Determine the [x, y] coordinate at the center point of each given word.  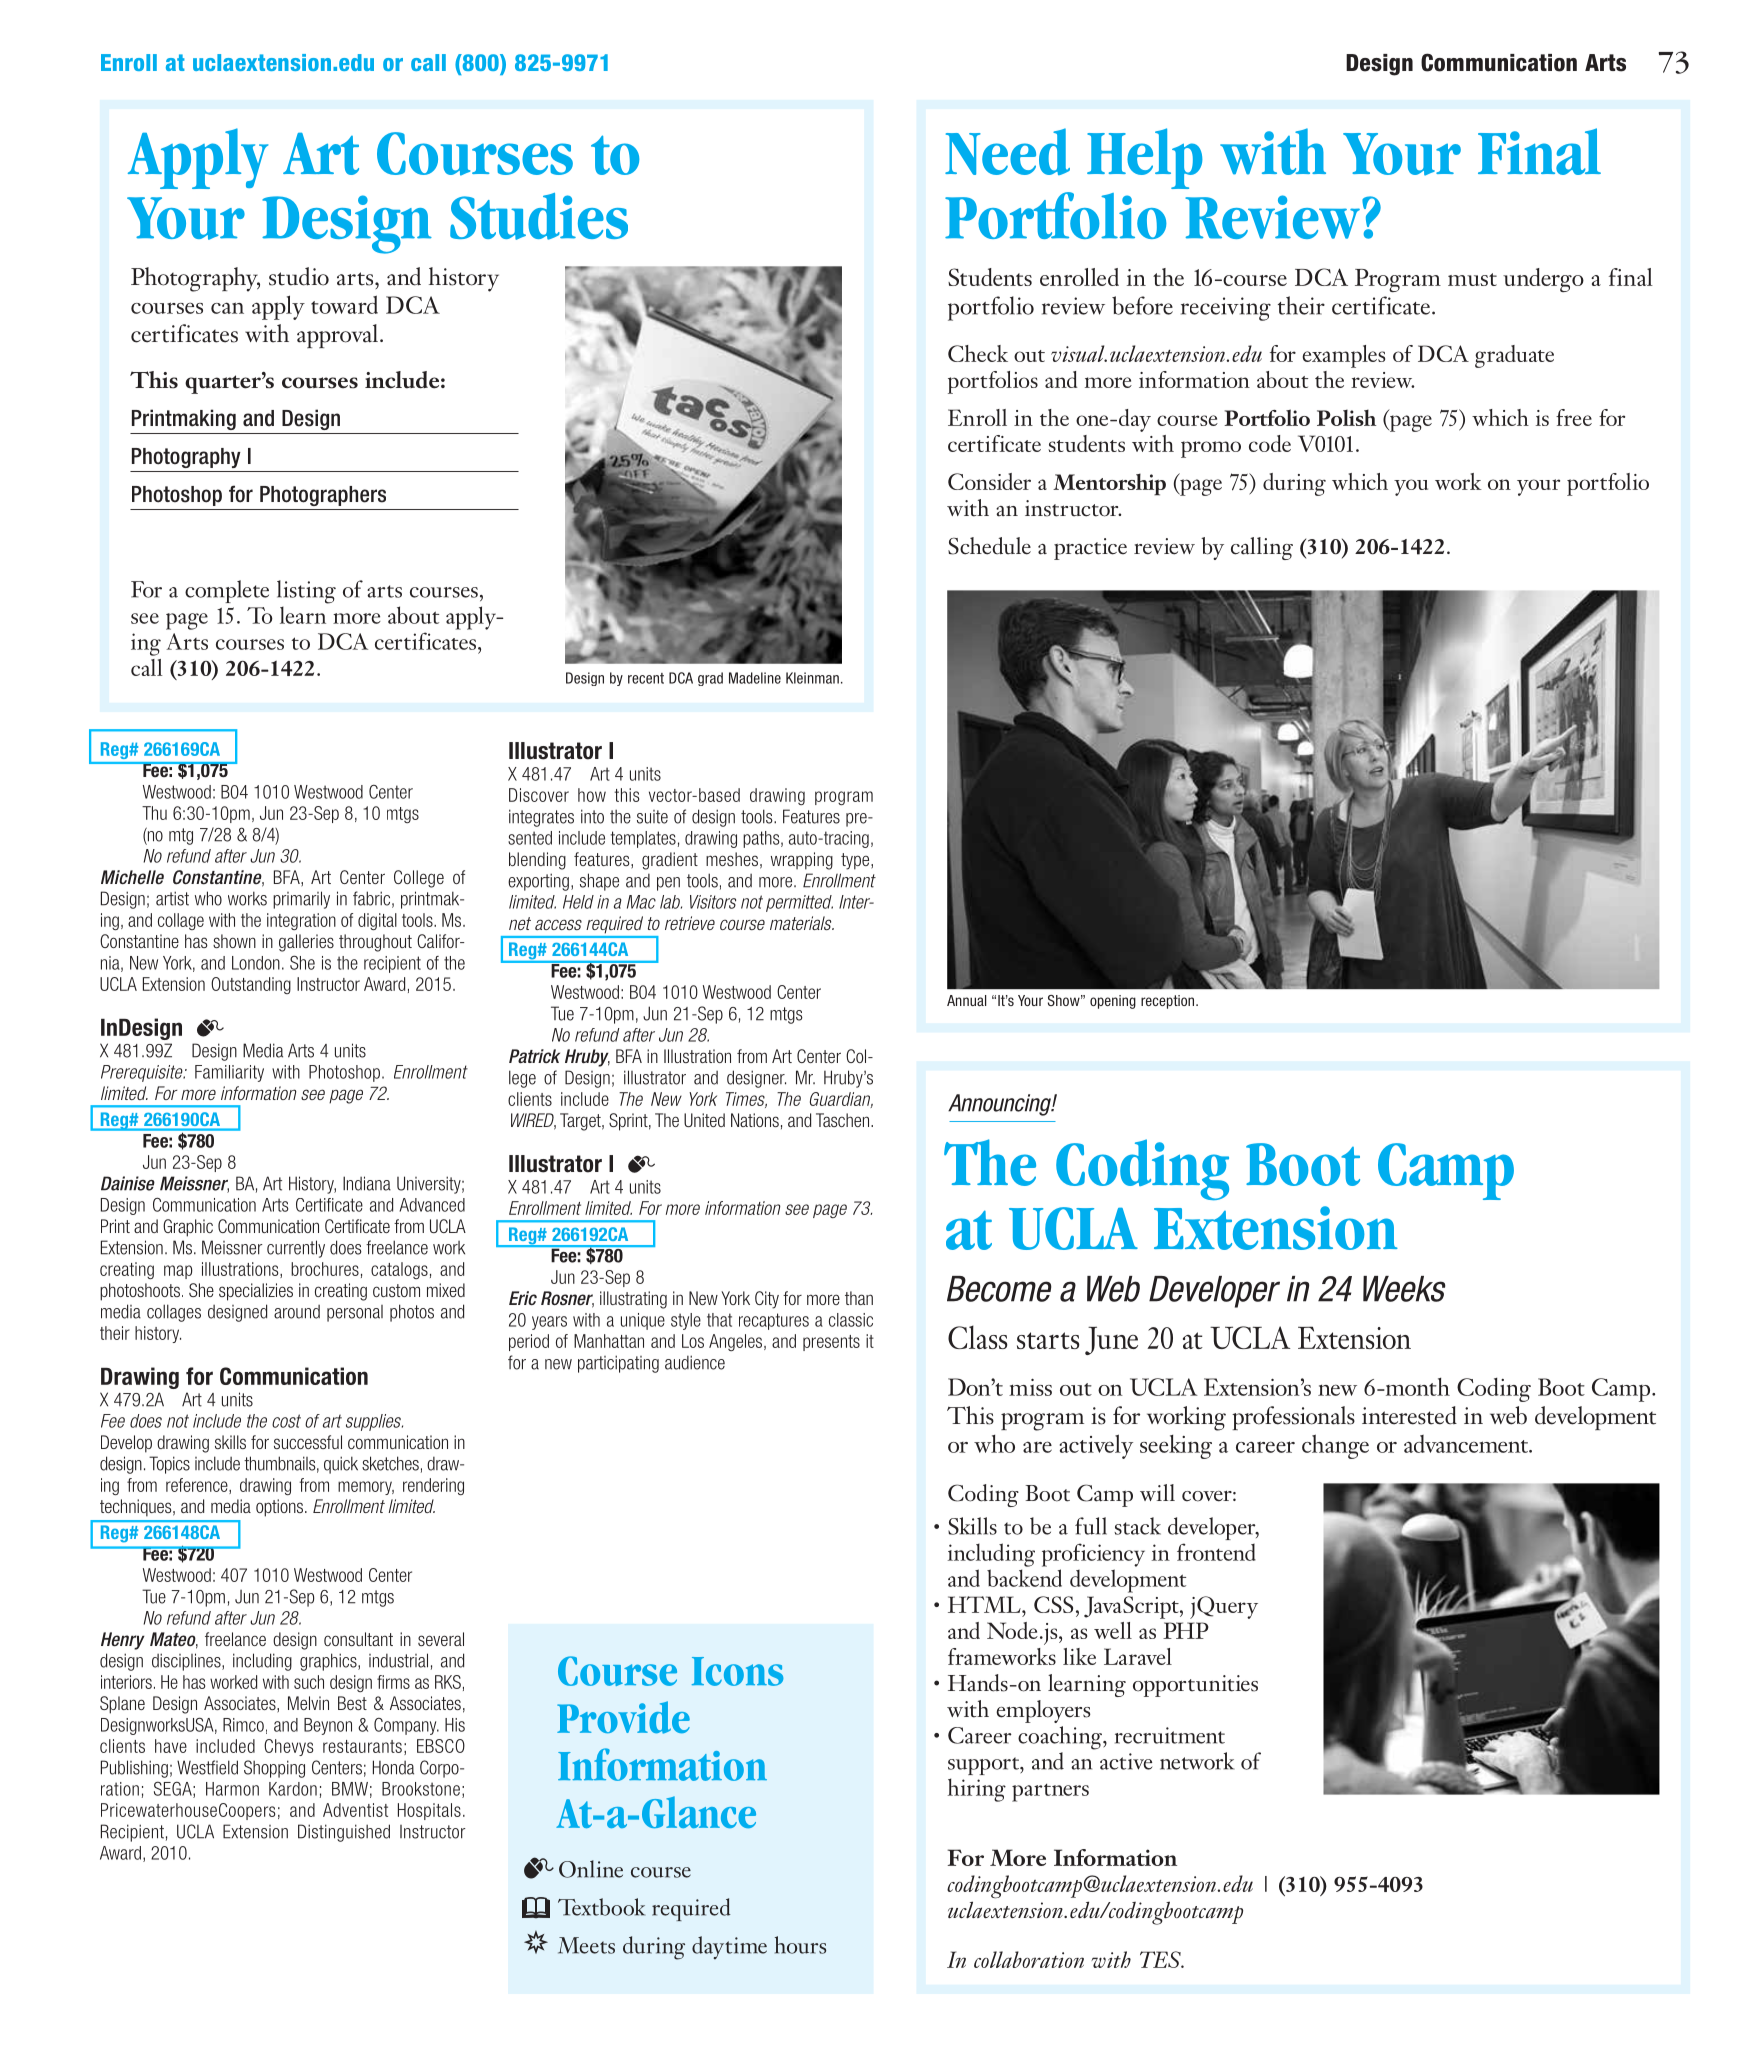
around [297, 1312]
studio [299, 276]
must [1472, 279]
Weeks [1404, 1289]
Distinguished [344, 1833]
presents [831, 1343]
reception [1169, 1002]
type [856, 861]
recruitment [1170, 1735]
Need [1007, 151]
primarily [301, 900]
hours [800, 1945]
